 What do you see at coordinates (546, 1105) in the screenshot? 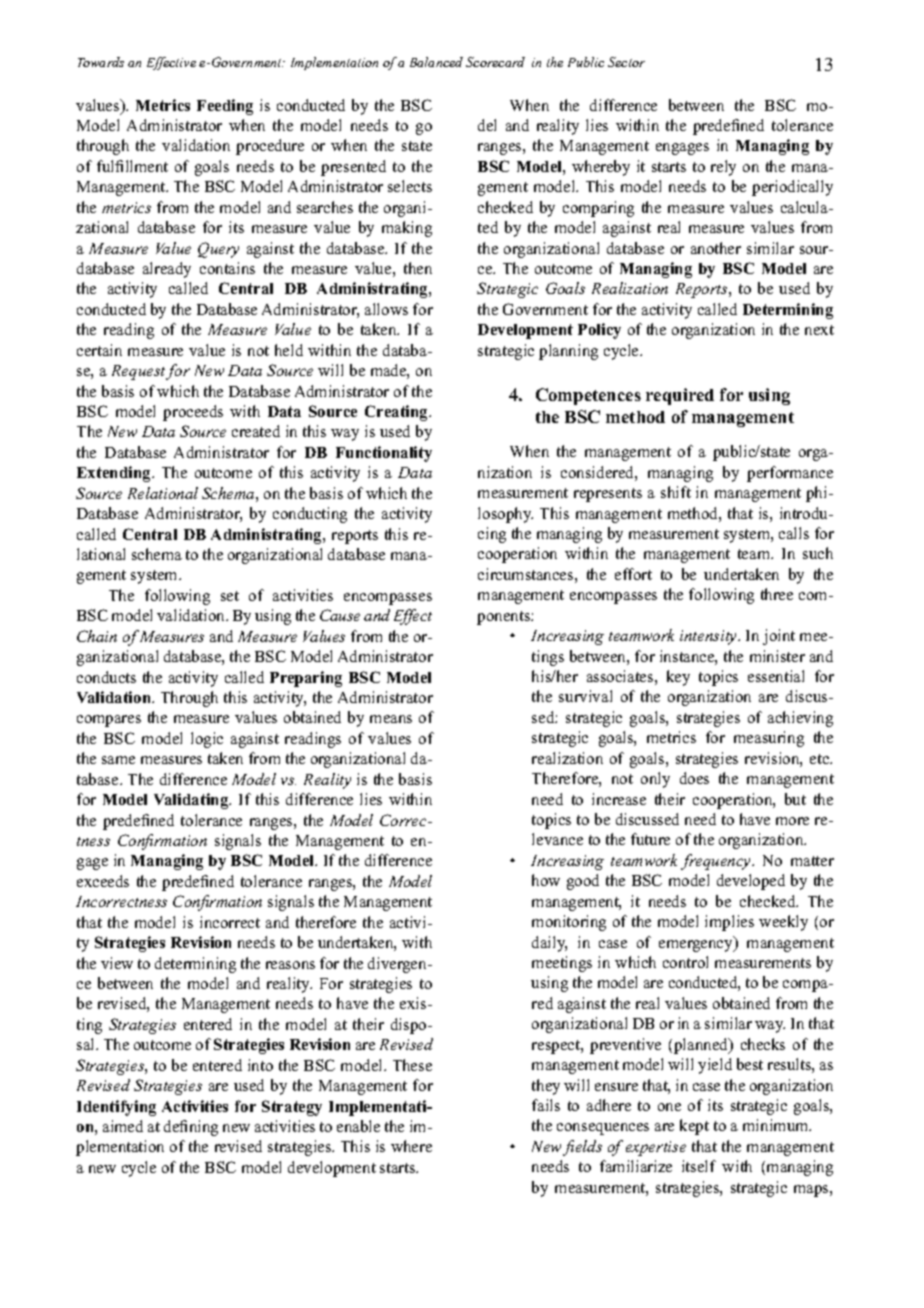
I see `fails` at bounding box center [546, 1105].
